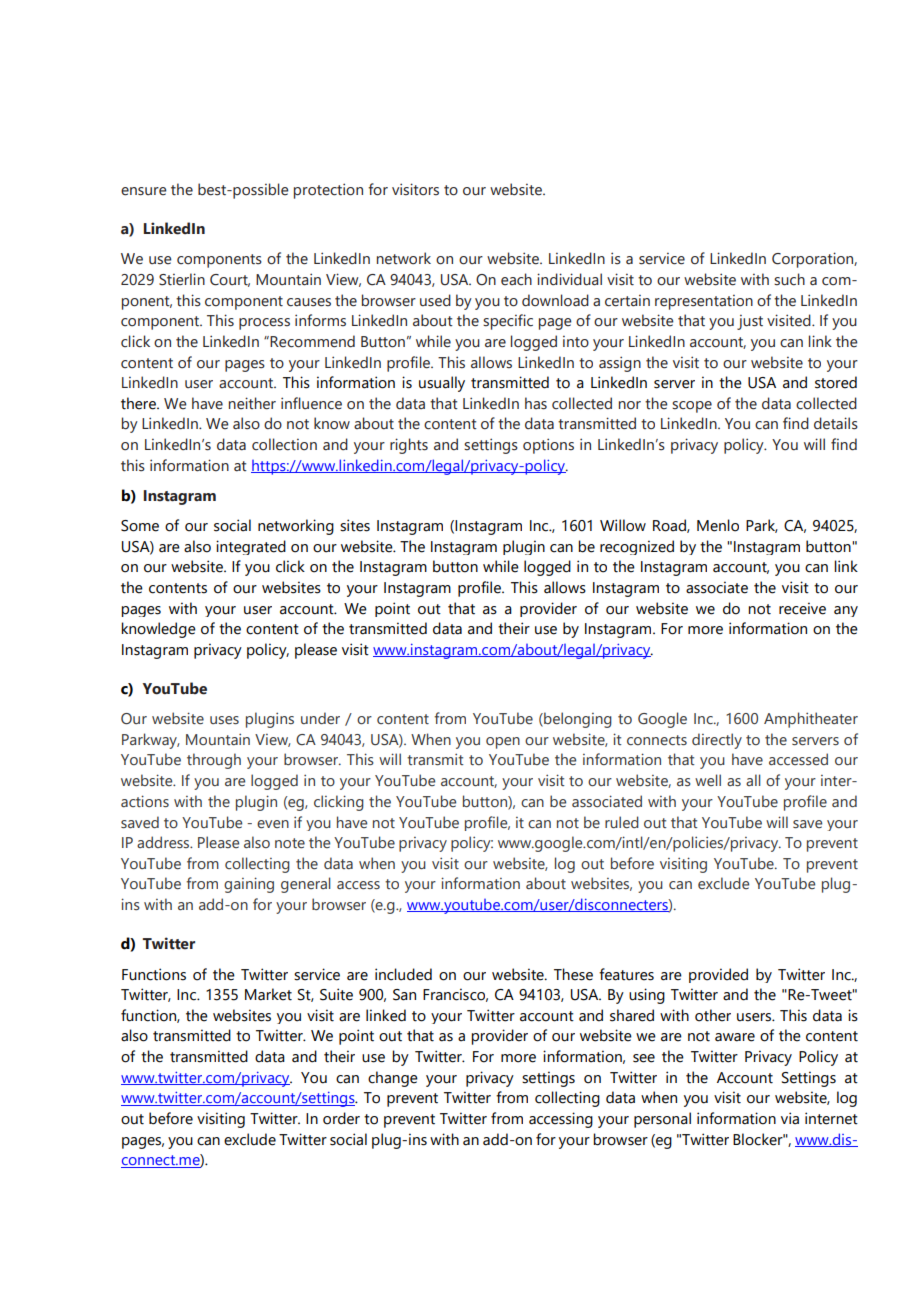 The height and width of the screenshot is (1308, 924). I want to click on options, so click(548, 446).
